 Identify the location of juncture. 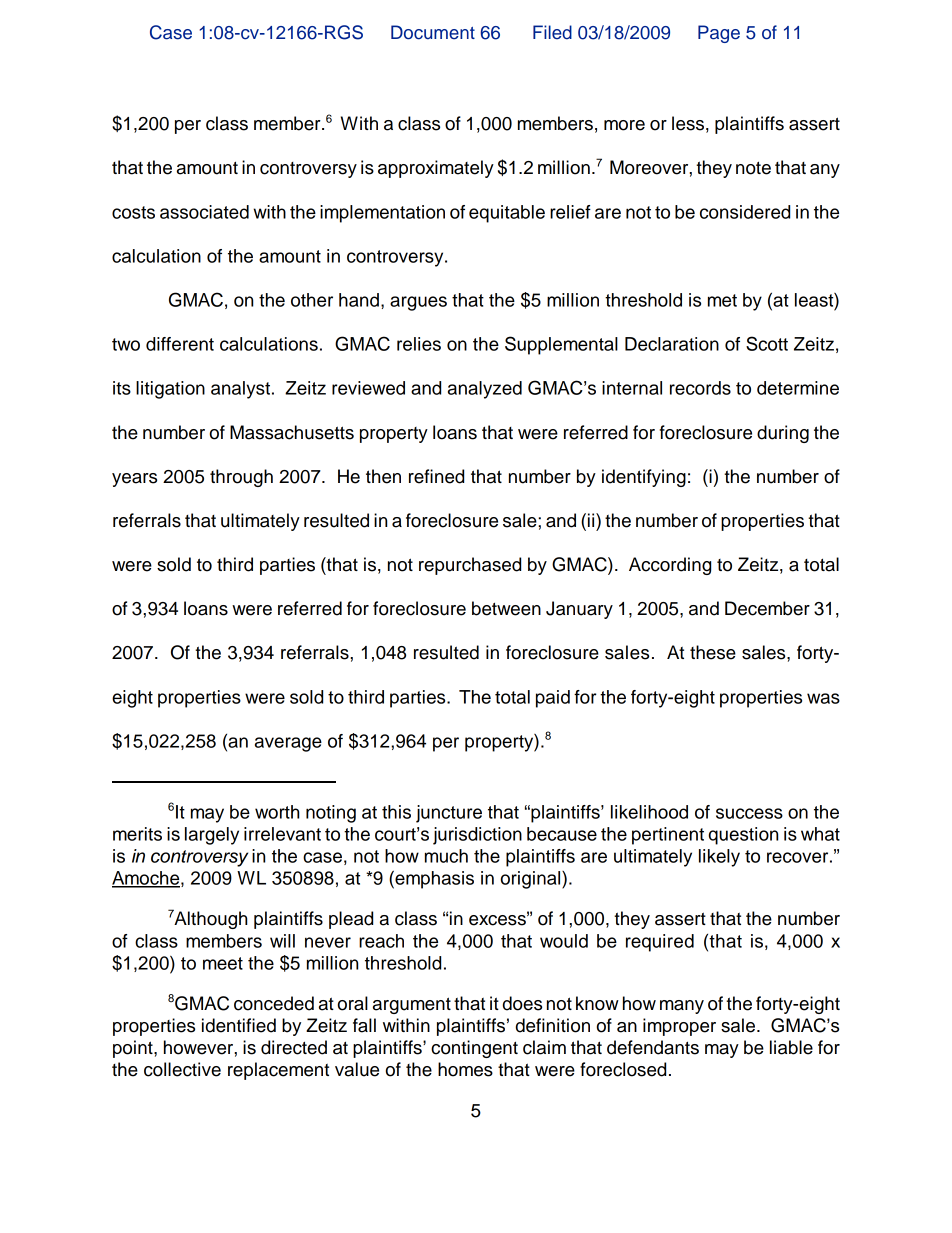
(449, 814).
